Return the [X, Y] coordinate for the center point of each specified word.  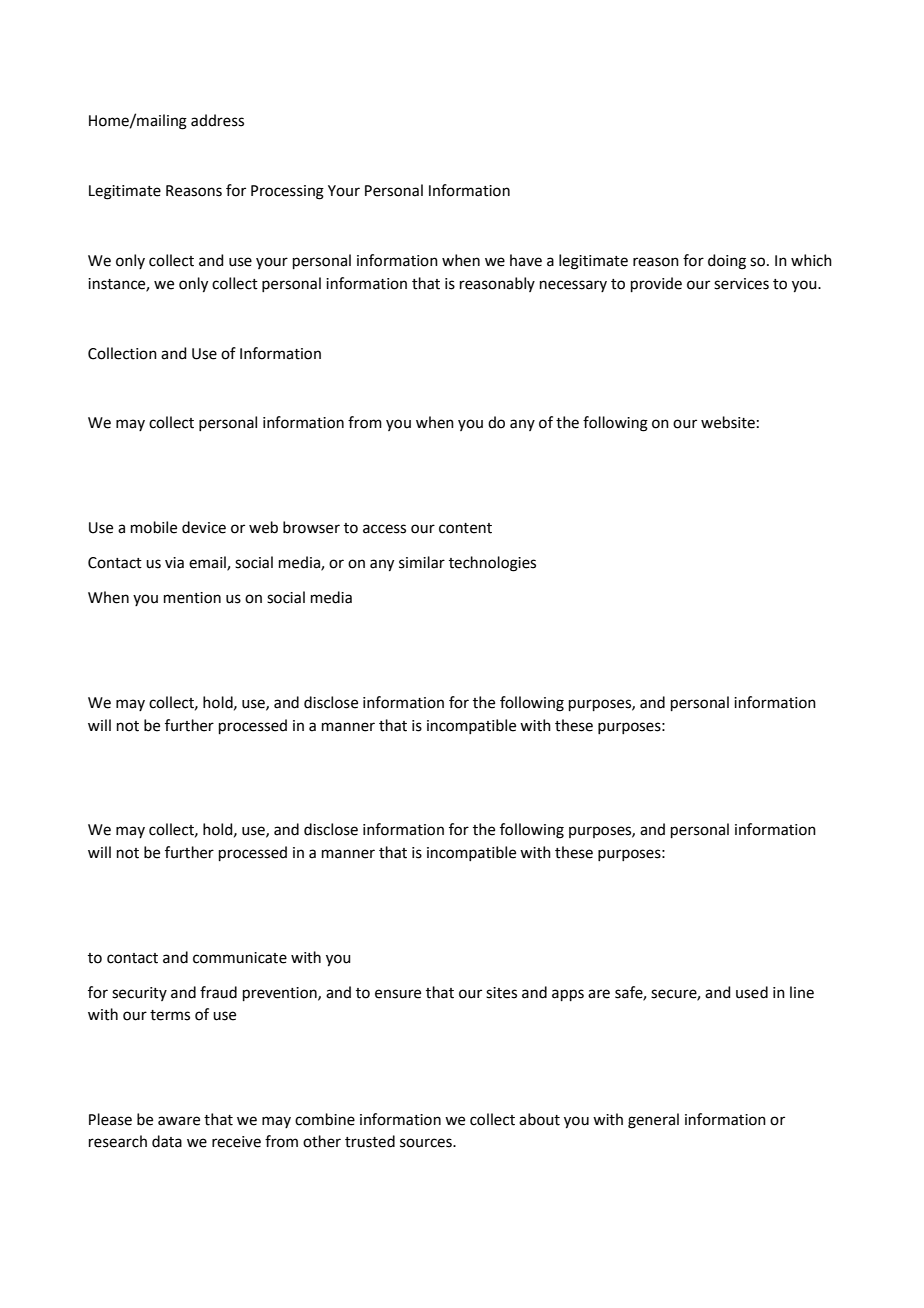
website [728, 422]
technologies [492, 564]
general [653, 1121]
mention [192, 598]
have [526, 260]
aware [179, 1121]
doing [727, 262]
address [217, 120]
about [539, 1119]
